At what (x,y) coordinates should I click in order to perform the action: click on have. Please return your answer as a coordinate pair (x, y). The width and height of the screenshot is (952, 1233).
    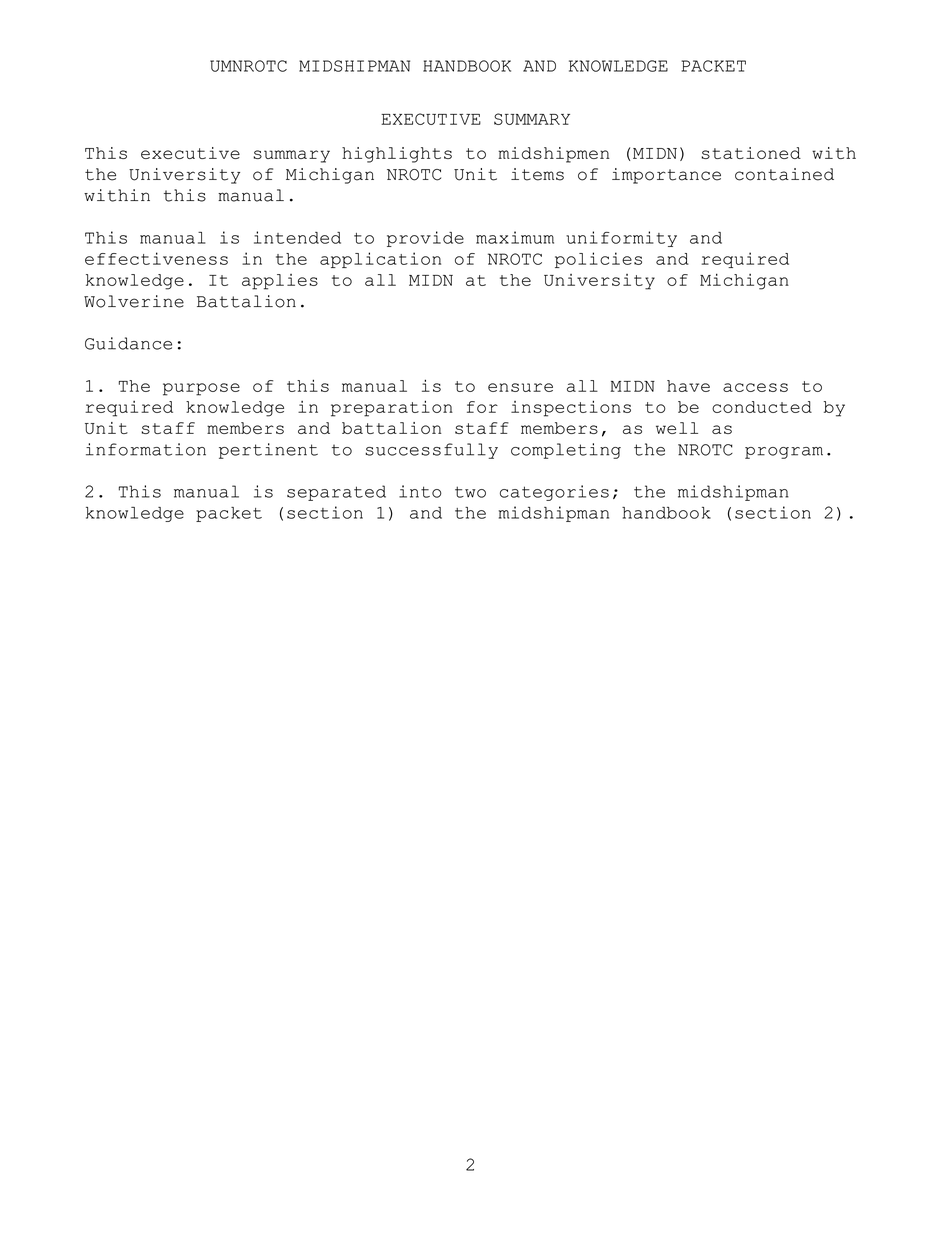
    Looking at the image, I should click on (688, 386).
